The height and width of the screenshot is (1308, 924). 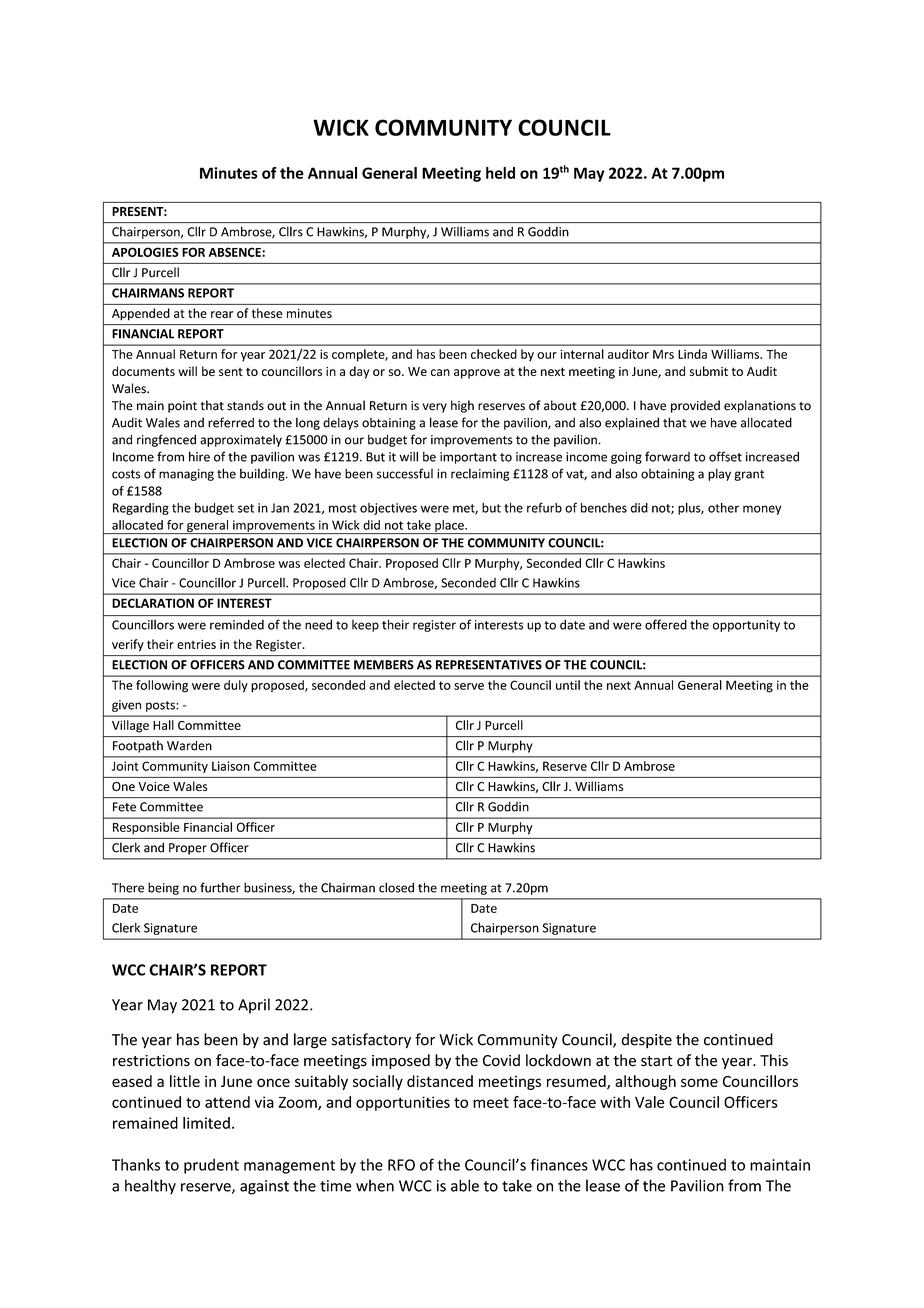 I want to click on further, so click(x=220, y=887).
